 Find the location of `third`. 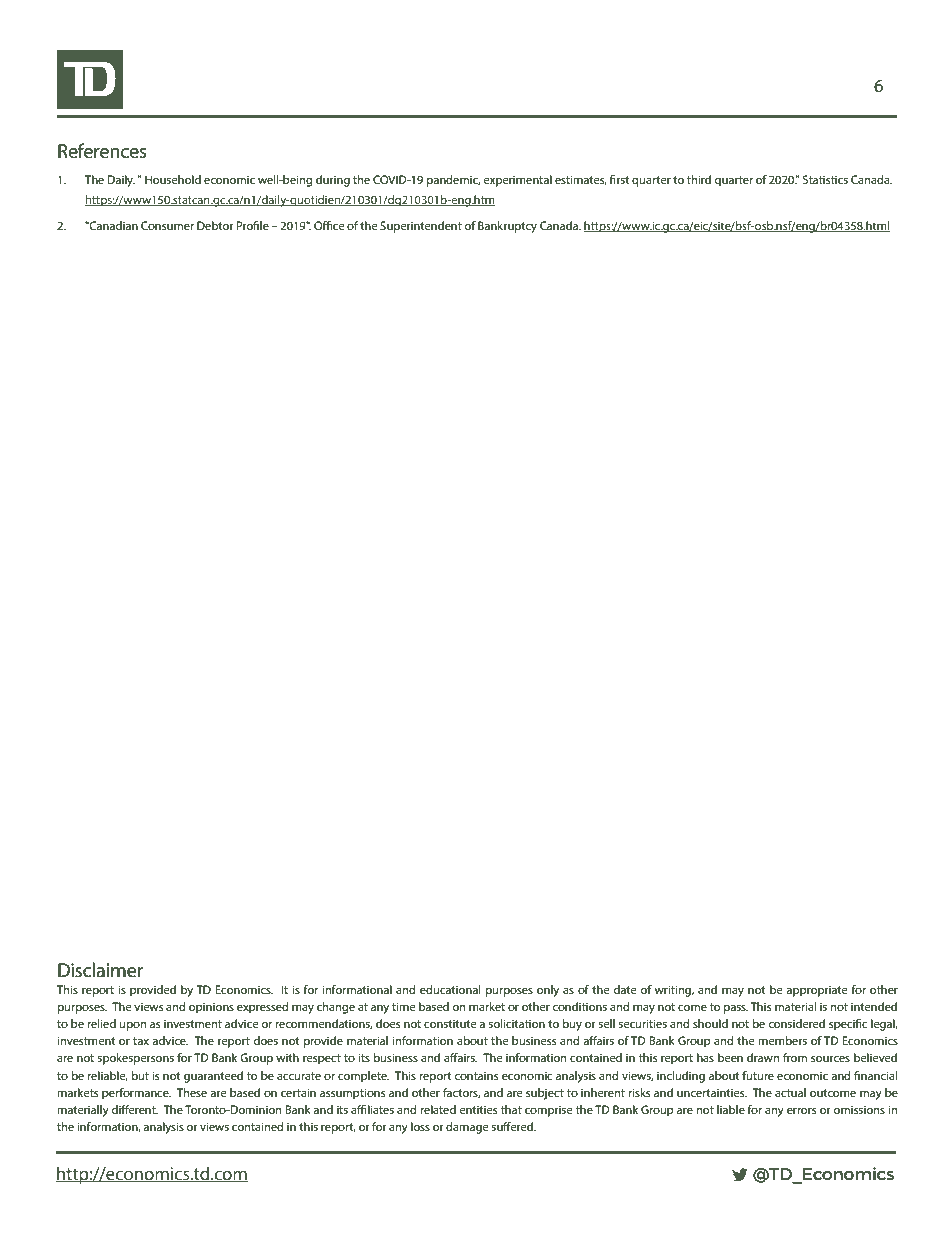

third is located at coordinates (699, 179).
